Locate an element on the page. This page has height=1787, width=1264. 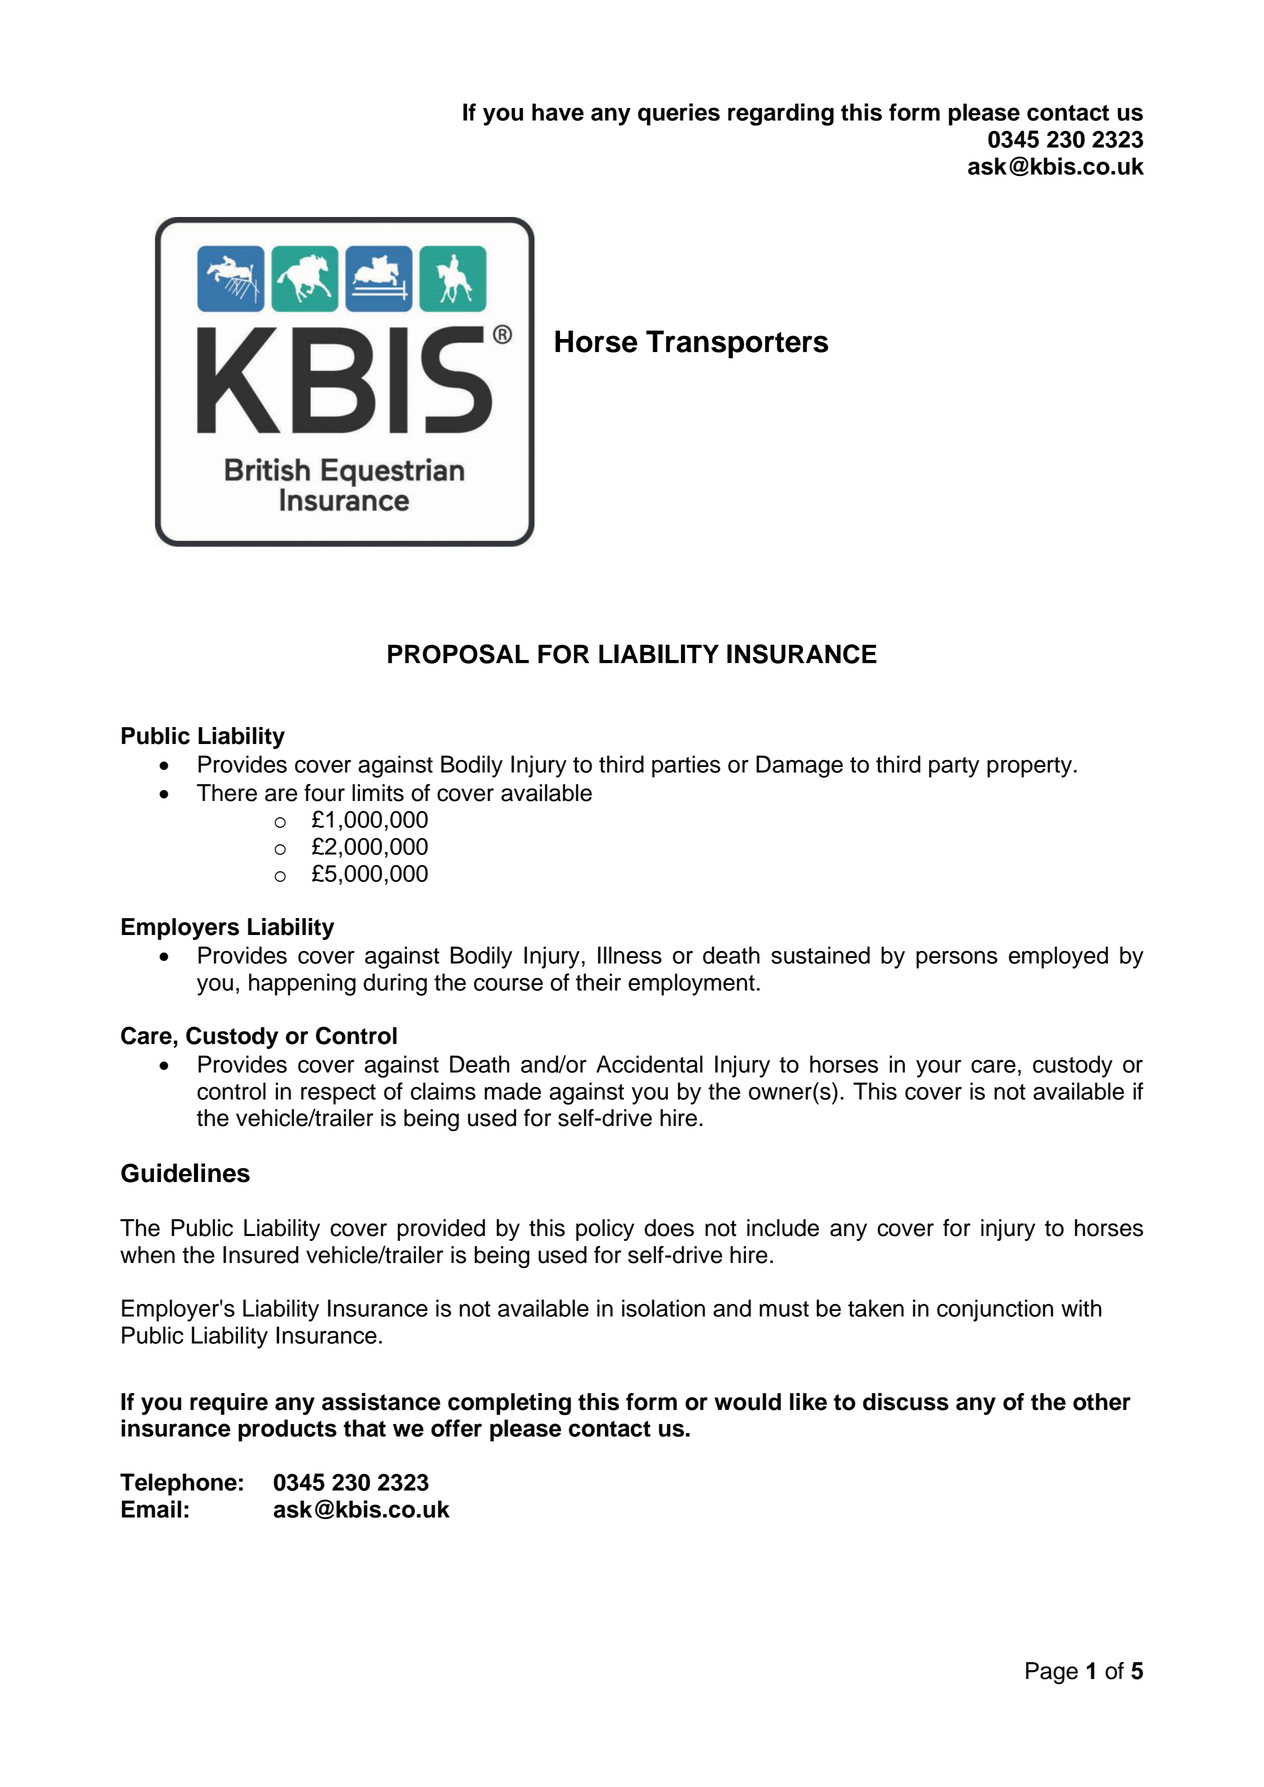
Illness is located at coordinates (630, 955).
